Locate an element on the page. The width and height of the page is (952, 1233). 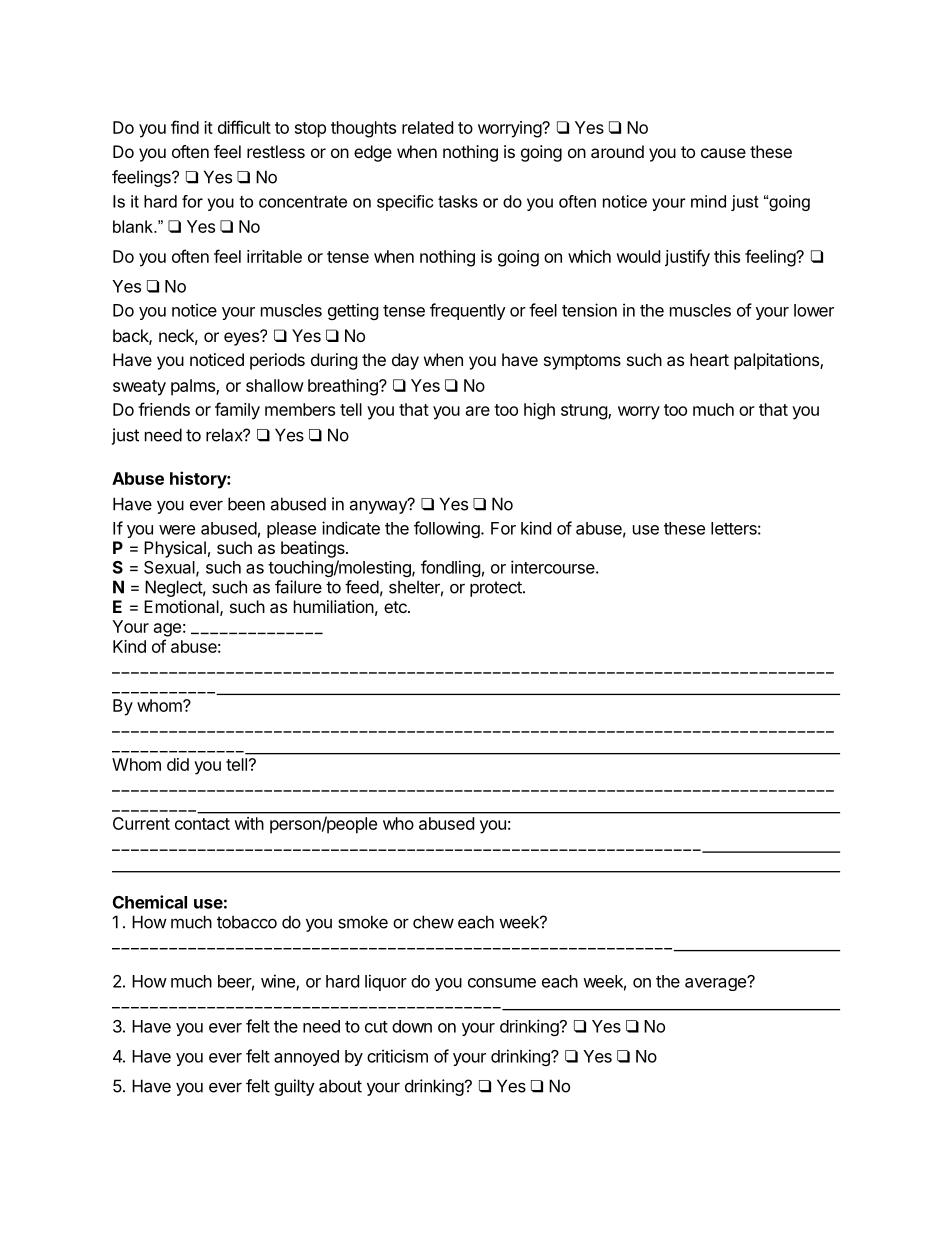
guilty is located at coordinates (294, 1087).
